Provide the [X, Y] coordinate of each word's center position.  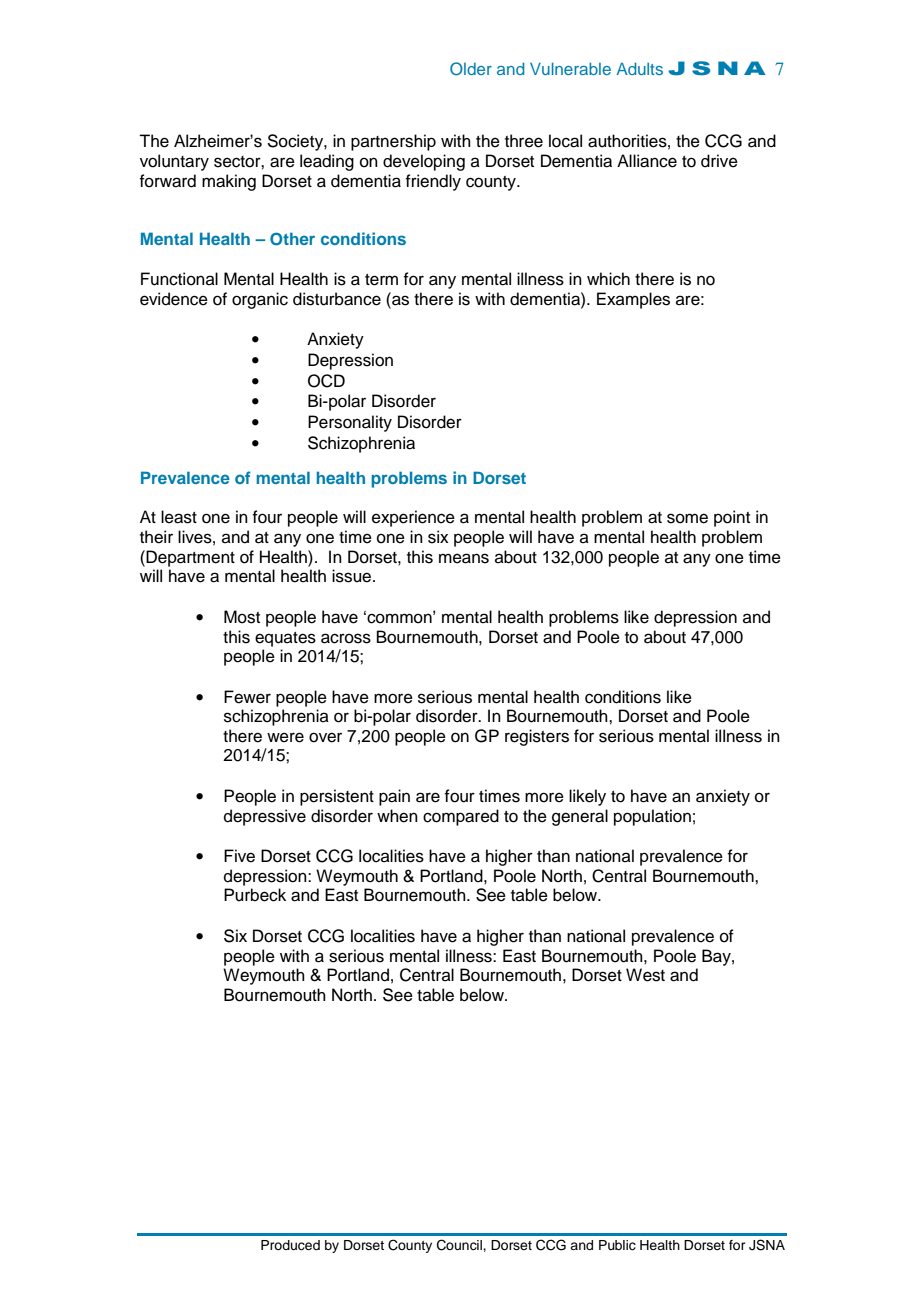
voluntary [174, 162]
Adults [639, 68]
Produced [290, 1245]
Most [242, 617]
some [687, 518]
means [464, 558]
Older [471, 69]
